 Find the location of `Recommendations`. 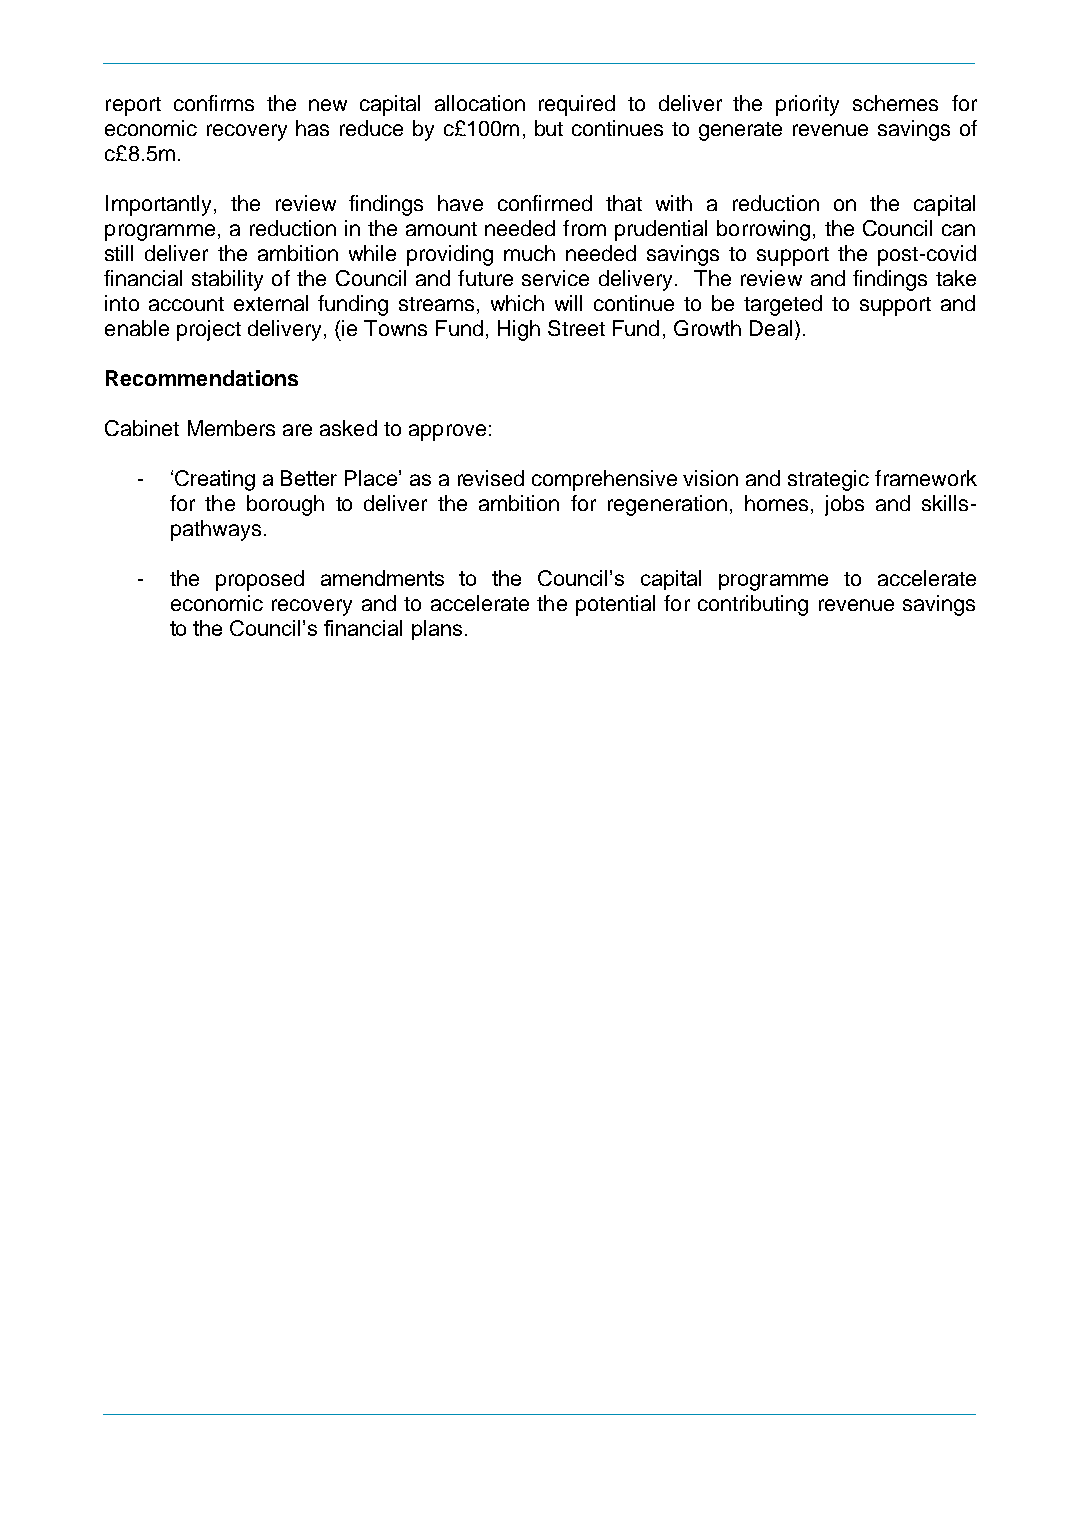

Recommendations is located at coordinates (202, 378).
